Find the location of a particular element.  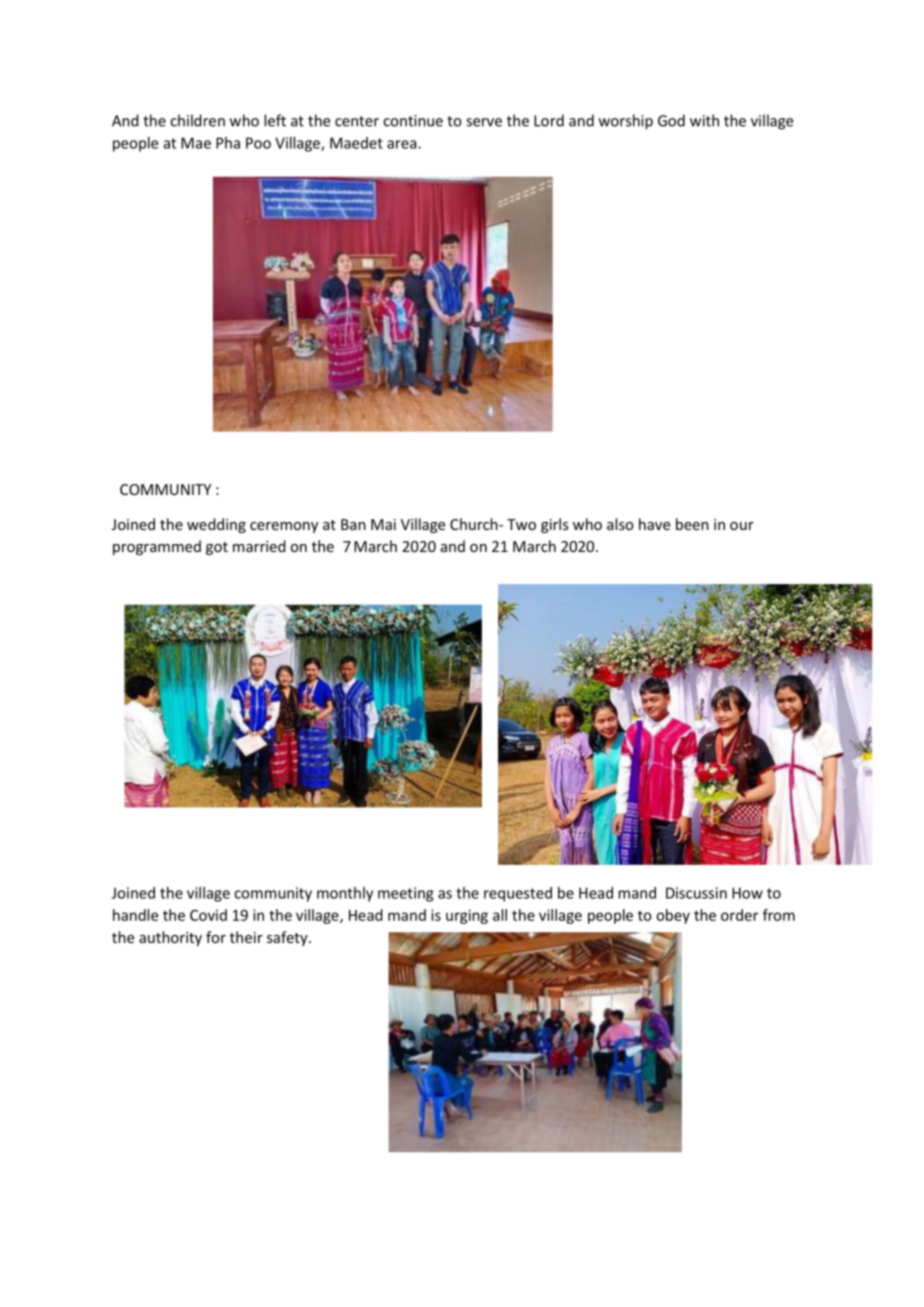

wedding is located at coordinates (216, 525).
